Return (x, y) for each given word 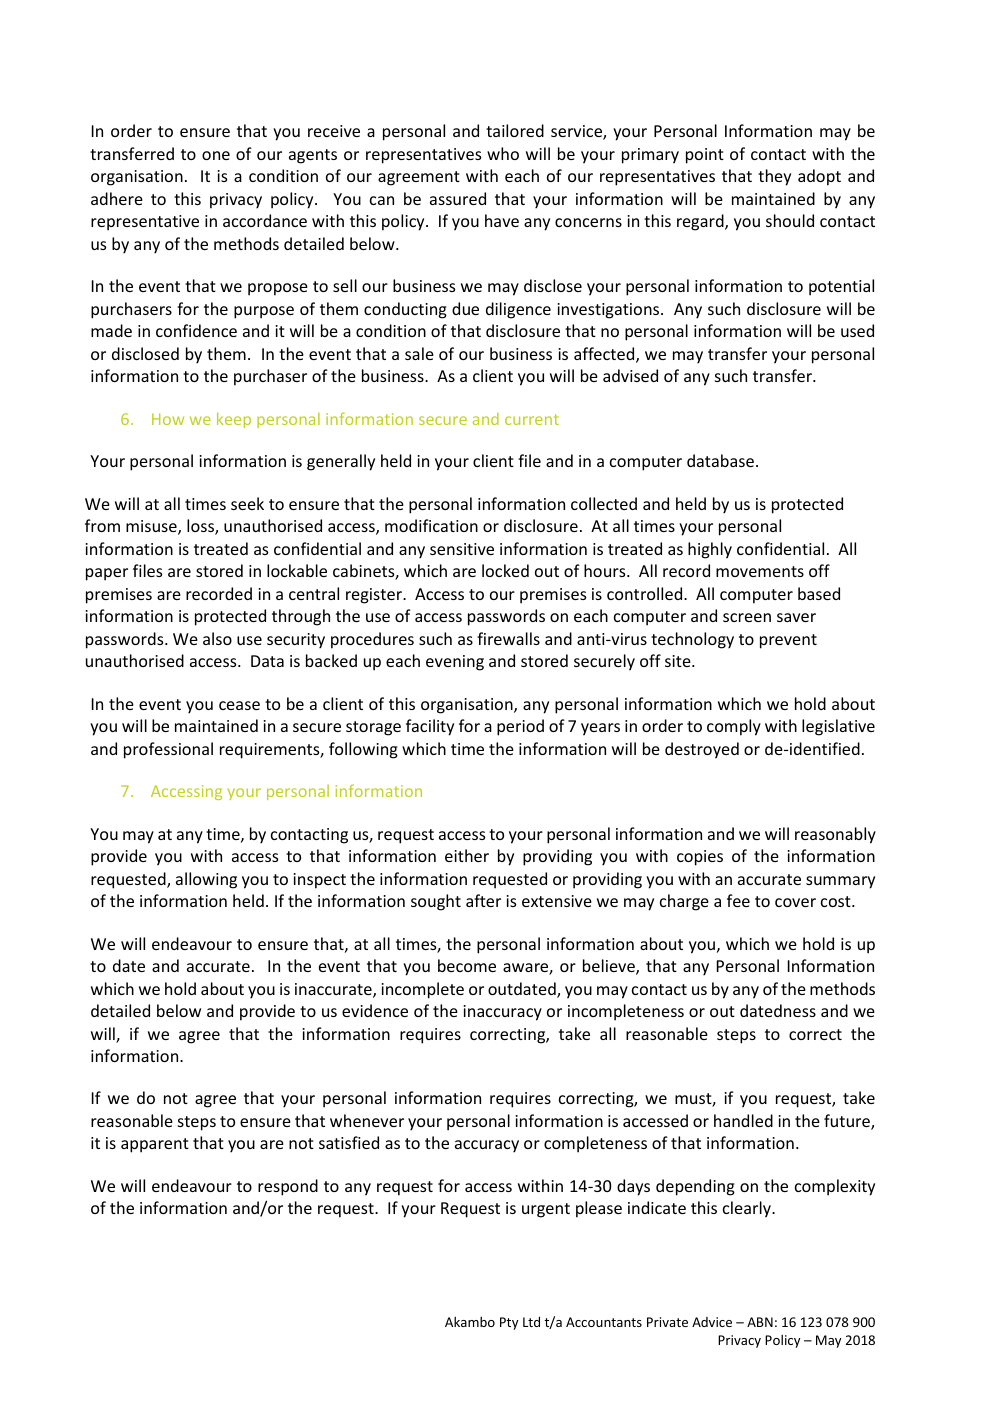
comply (734, 727)
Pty (509, 1323)
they (774, 177)
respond (288, 1187)
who (503, 153)
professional (168, 750)
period (520, 727)
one (216, 155)
